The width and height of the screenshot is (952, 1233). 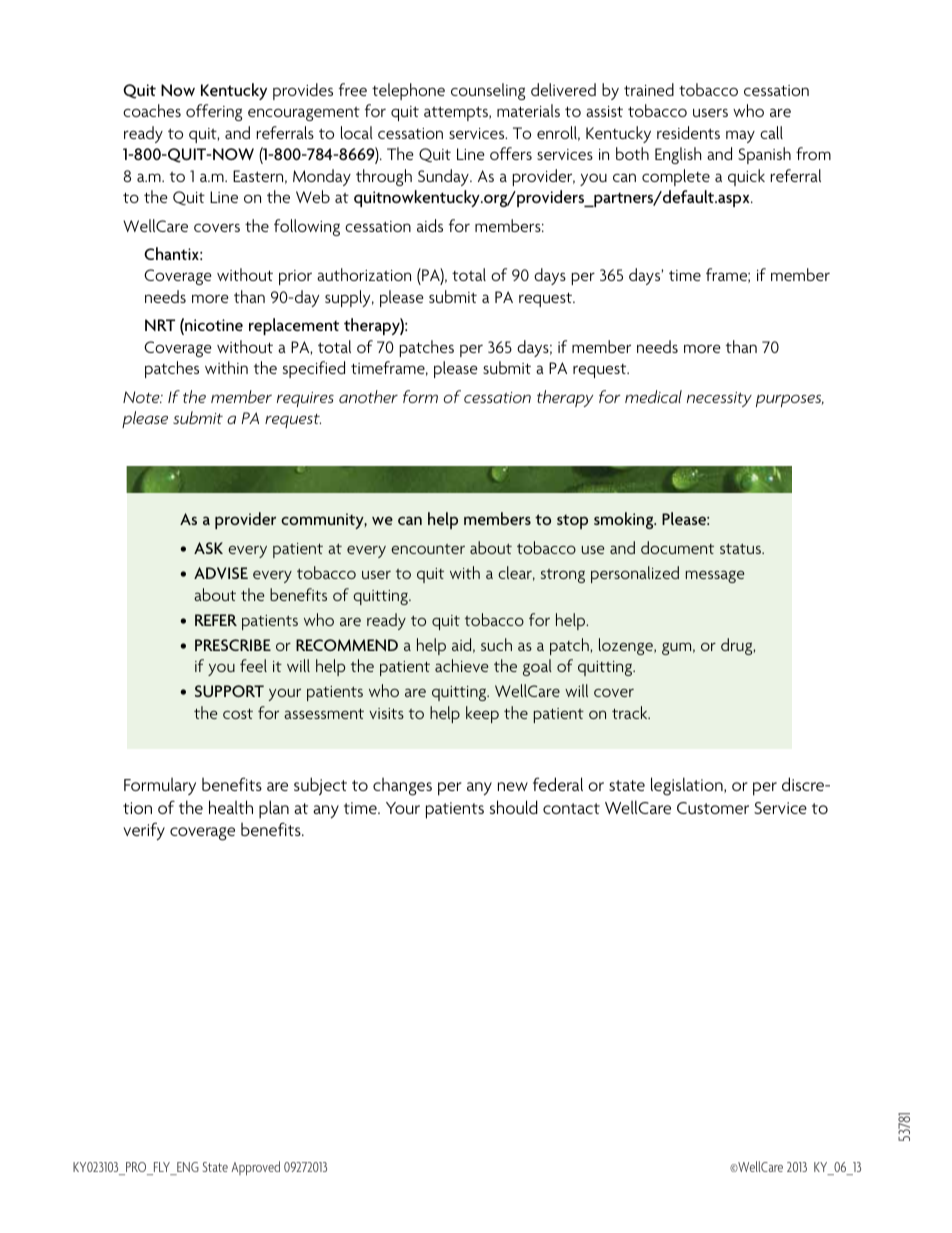 What do you see at coordinates (255, 1168) in the screenshot?
I see `Approved` at bounding box center [255, 1168].
